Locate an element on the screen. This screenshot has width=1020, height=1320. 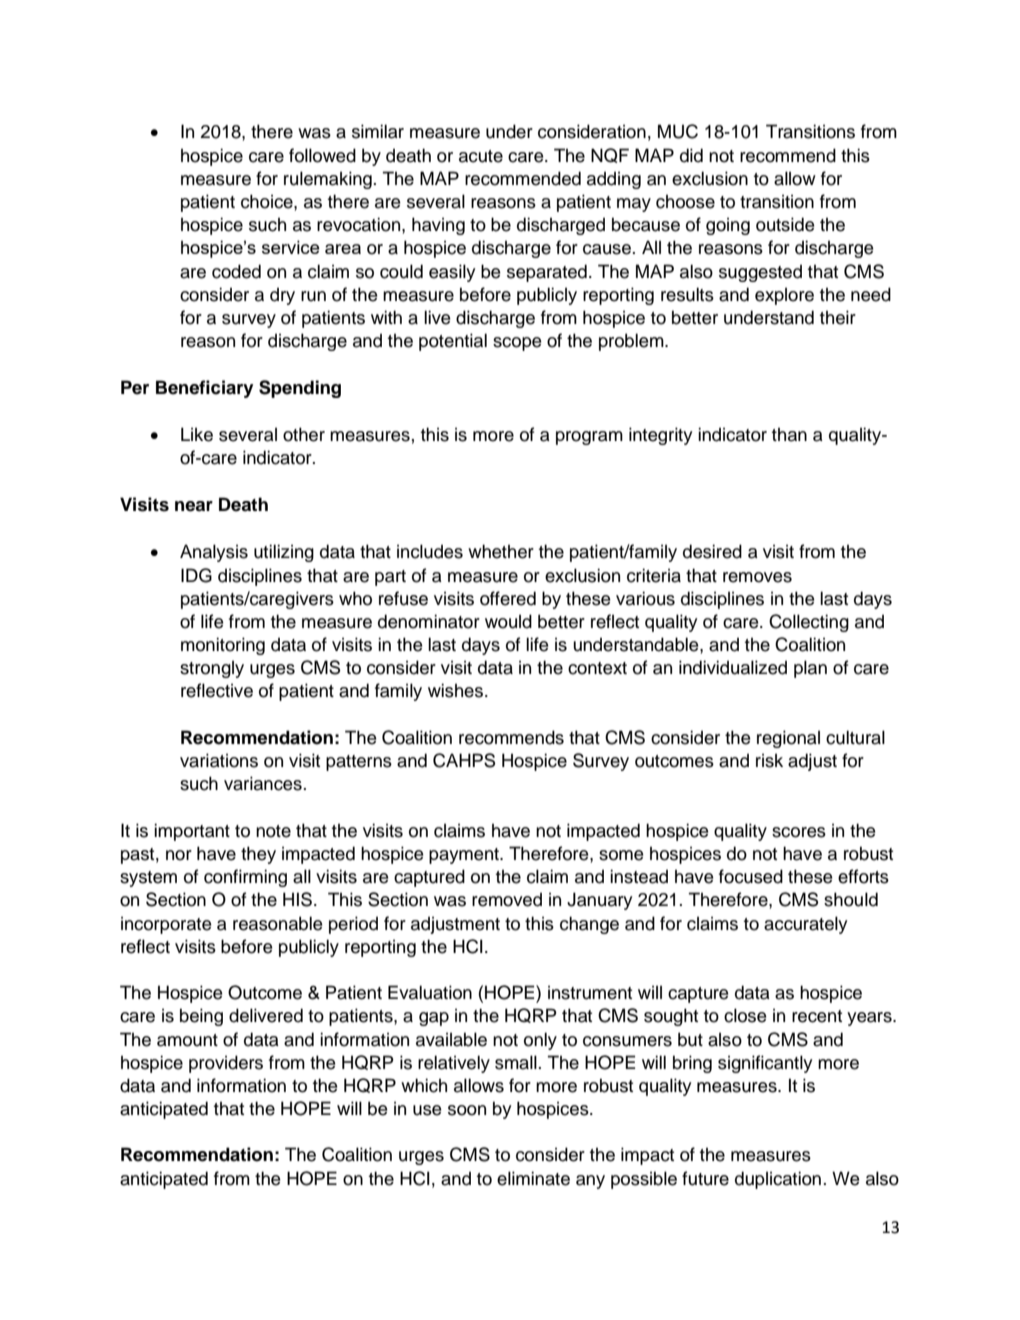
variations is located at coordinates (219, 760).
